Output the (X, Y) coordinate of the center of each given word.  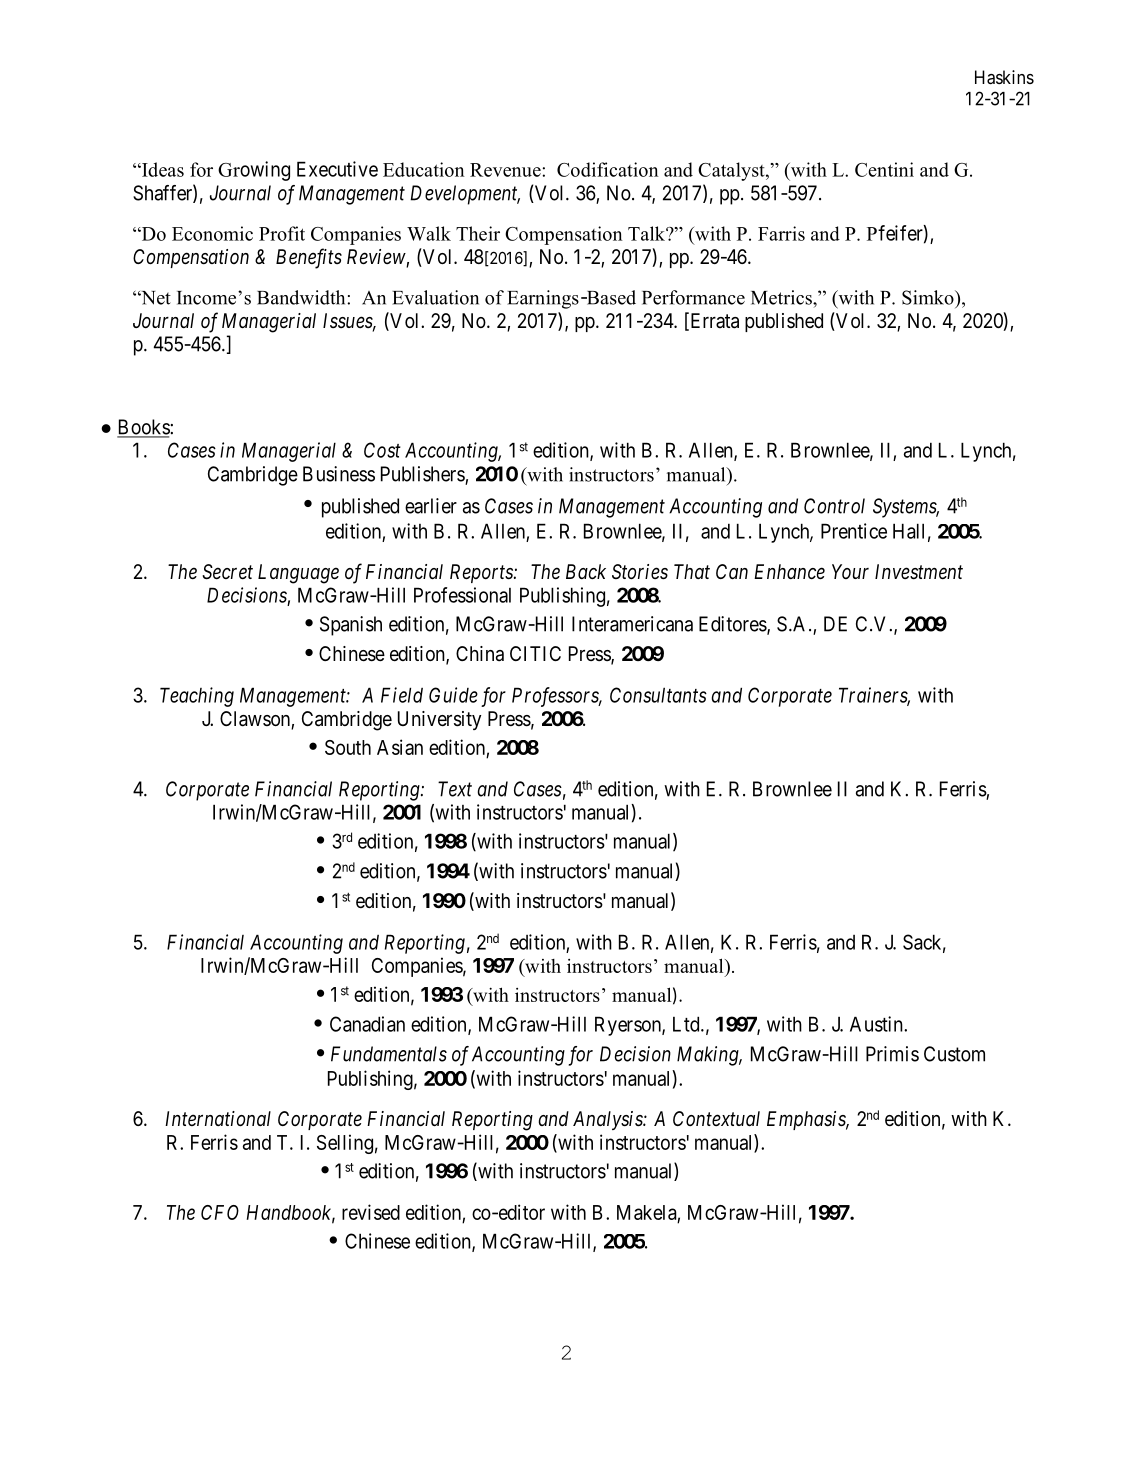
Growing (254, 171)
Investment (919, 572)
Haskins (1004, 77)
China (480, 654)
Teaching (197, 697)
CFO (220, 1212)
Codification (608, 169)
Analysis (608, 1120)
